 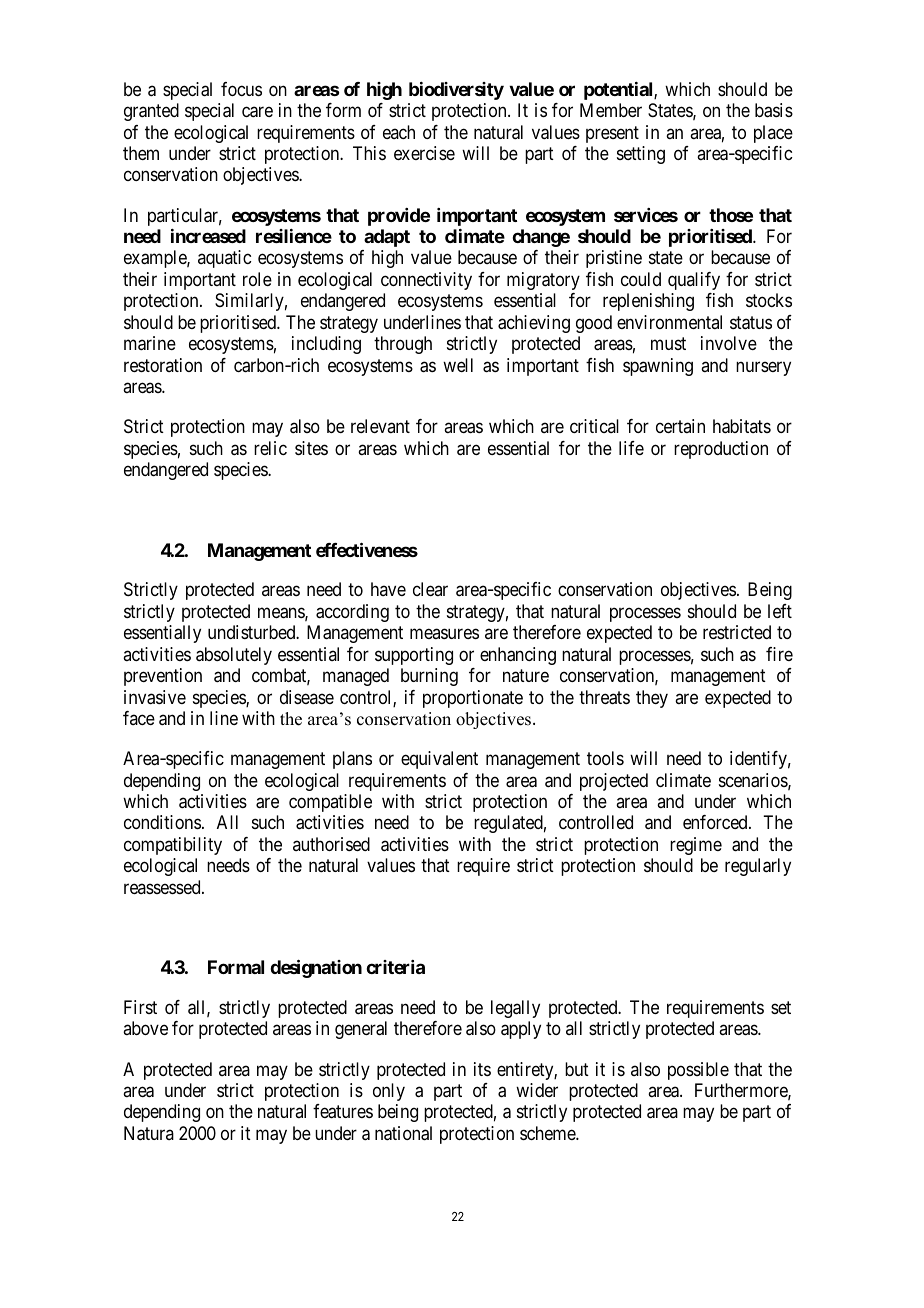 What do you see at coordinates (439, 760) in the image?
I see `equivalent` at bounding box center [439, 760].
